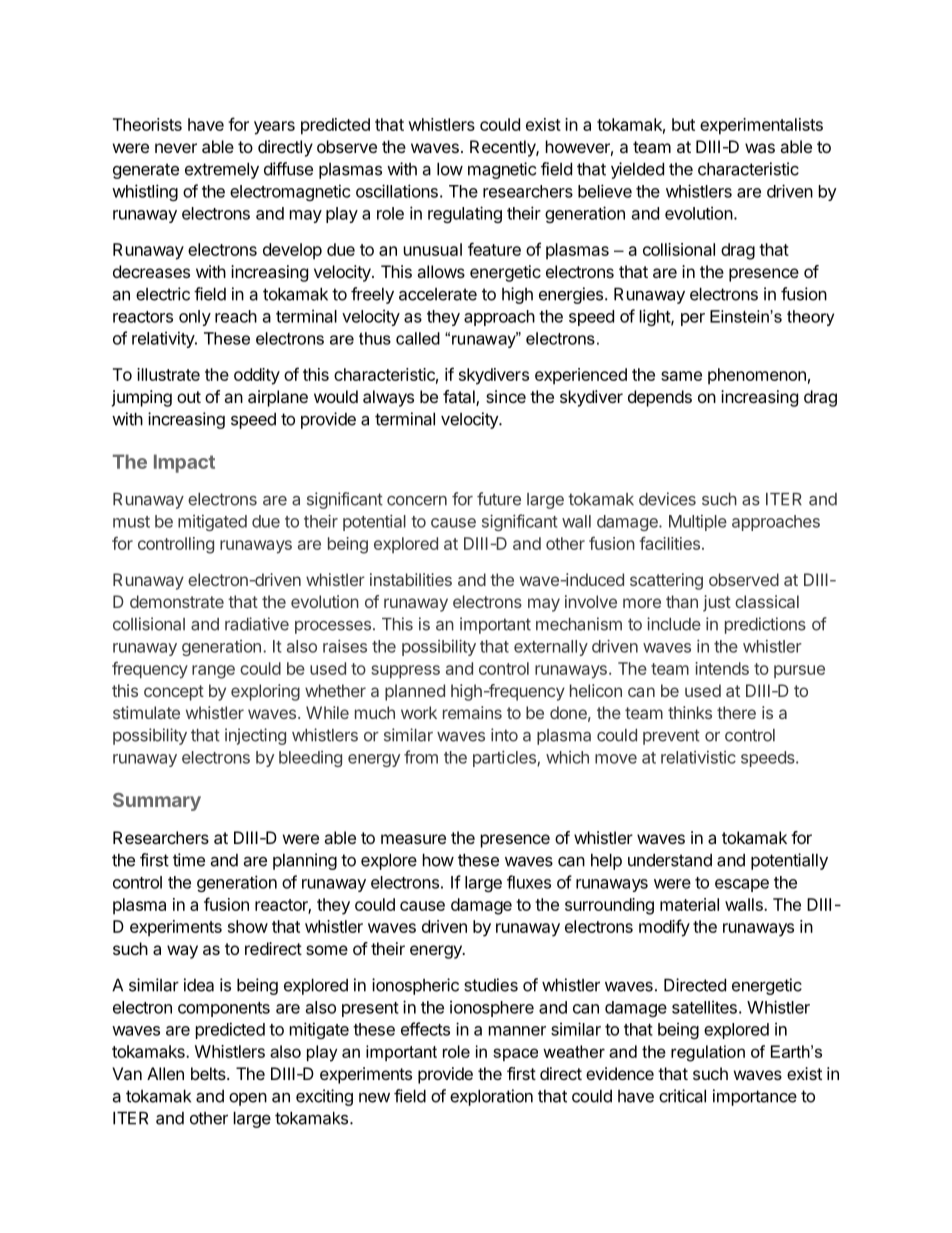 The width and height of the image is (952, 1233). Describe the element at coordinates (742, 885) in the image. I see `escape` at that location.
